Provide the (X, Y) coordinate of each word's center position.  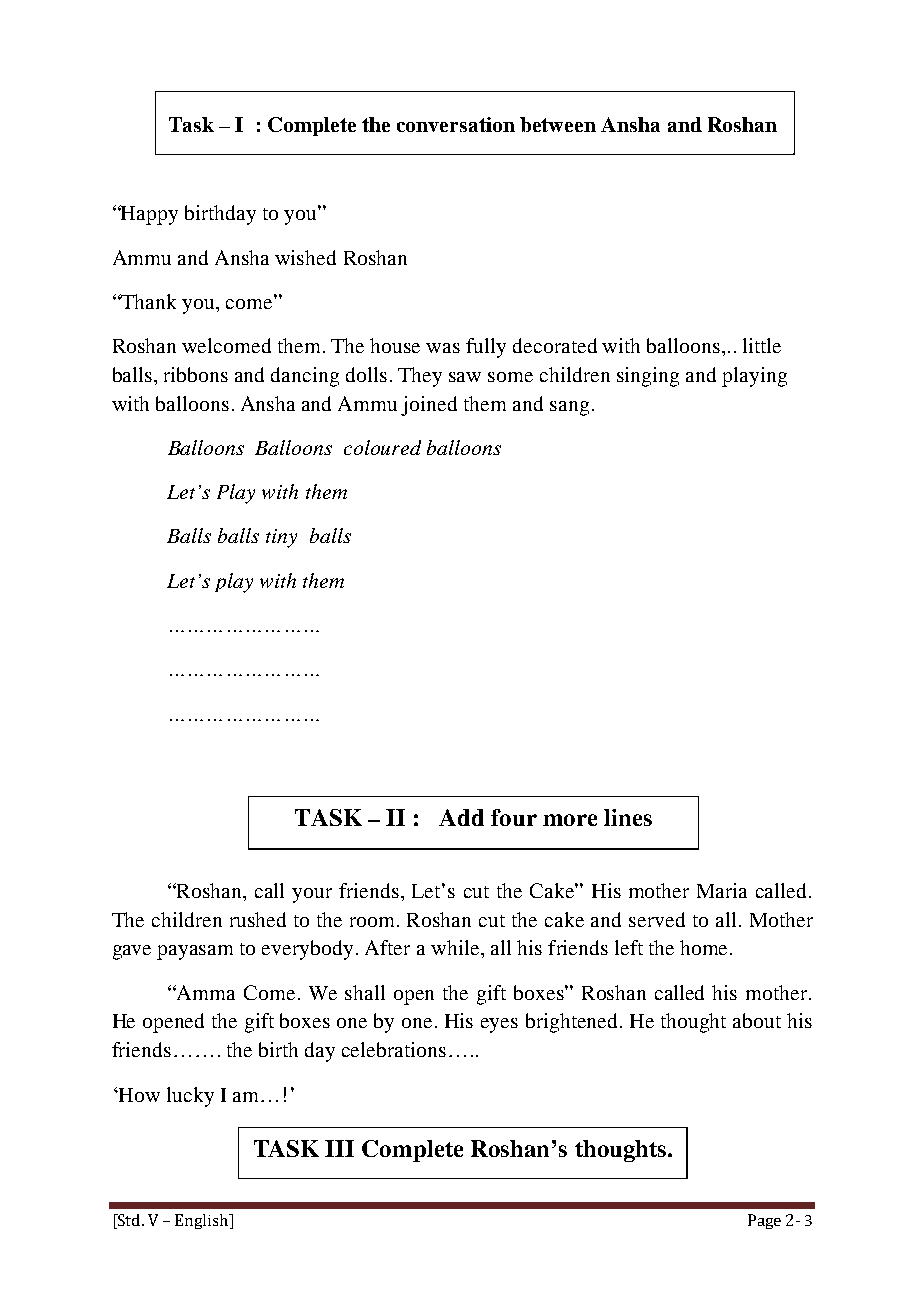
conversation (456, 124)
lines (628, 817)
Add (461, 817)
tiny (281, 538)
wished (305, 257)
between (558, 124)
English (203, 1221)
